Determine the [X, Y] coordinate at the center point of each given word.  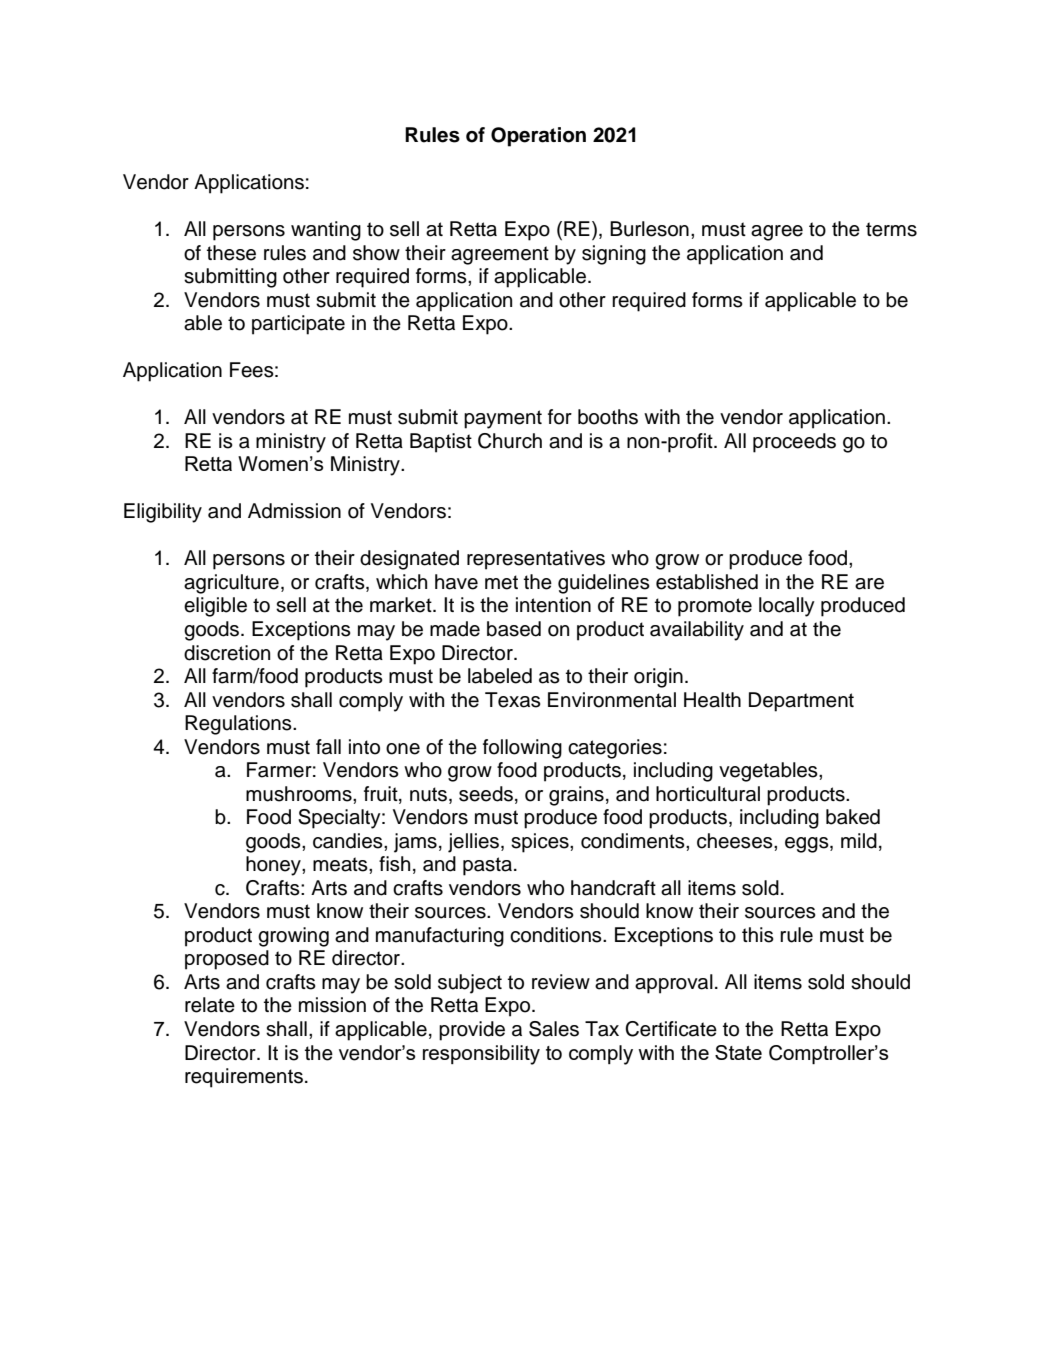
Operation [538, 137]
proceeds [794, 443]
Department [801, 702]
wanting [326, 231]
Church [510, 441]
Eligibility [163, 513]
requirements [244, 1078]
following [522, 749]
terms [891, 229]
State [738, 1052]
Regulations [239, 725]
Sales [554, 1029]
